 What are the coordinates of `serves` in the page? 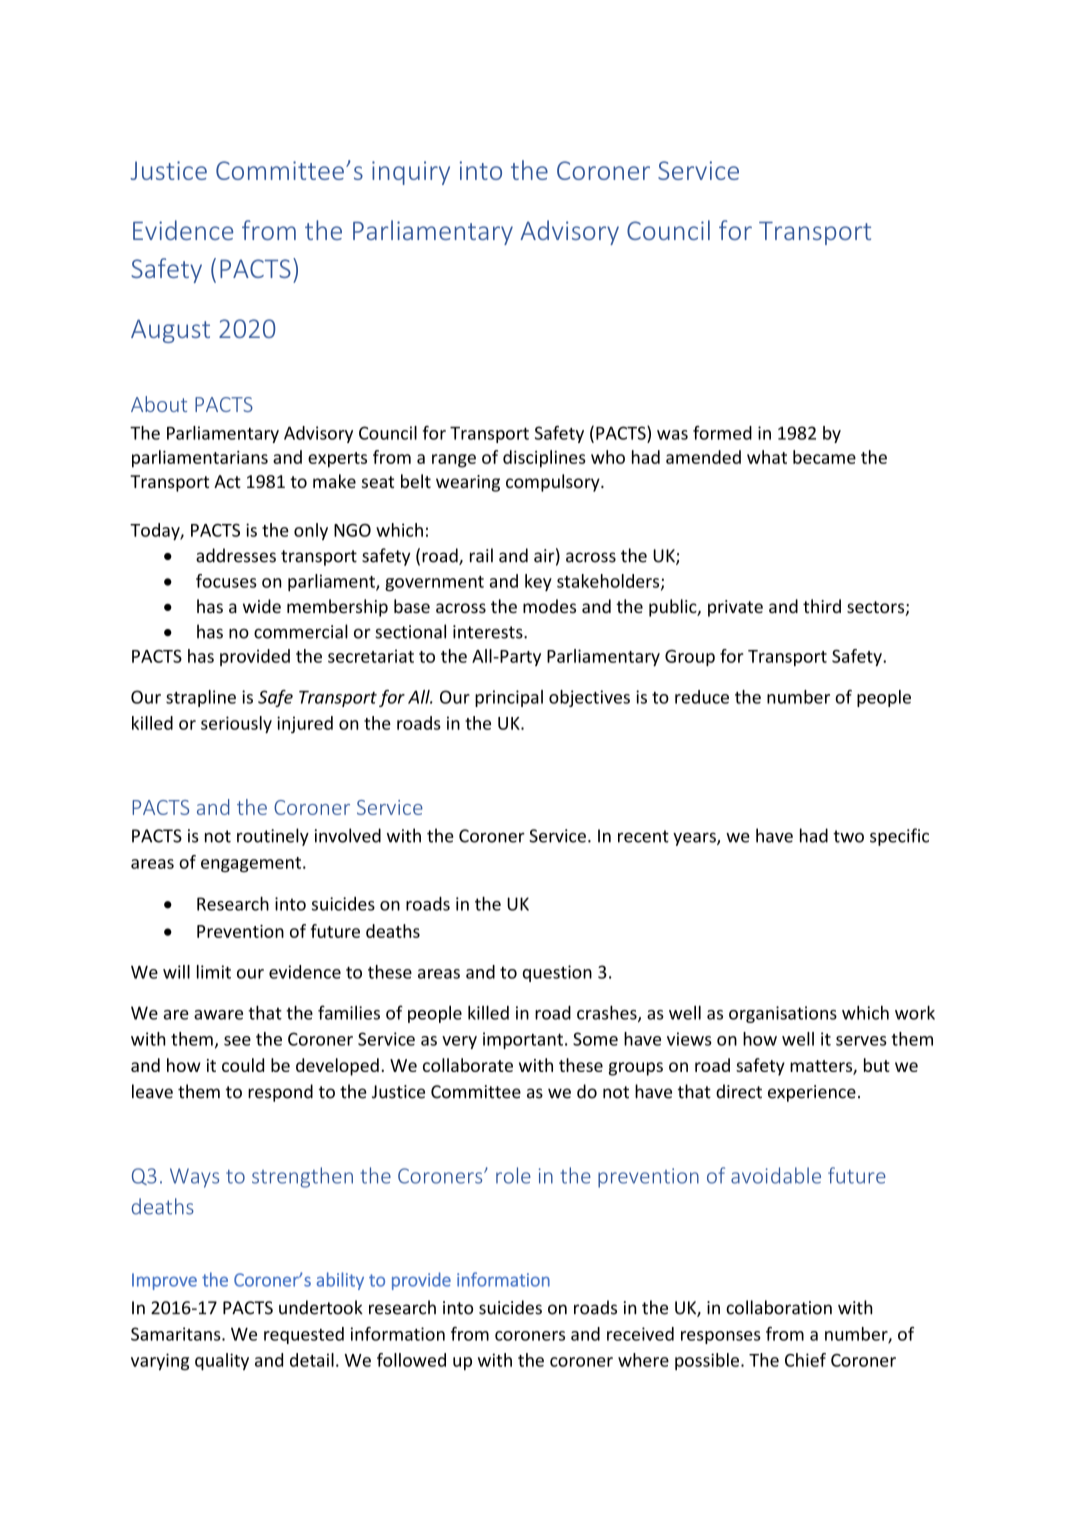 It's located at (861, 1041).
